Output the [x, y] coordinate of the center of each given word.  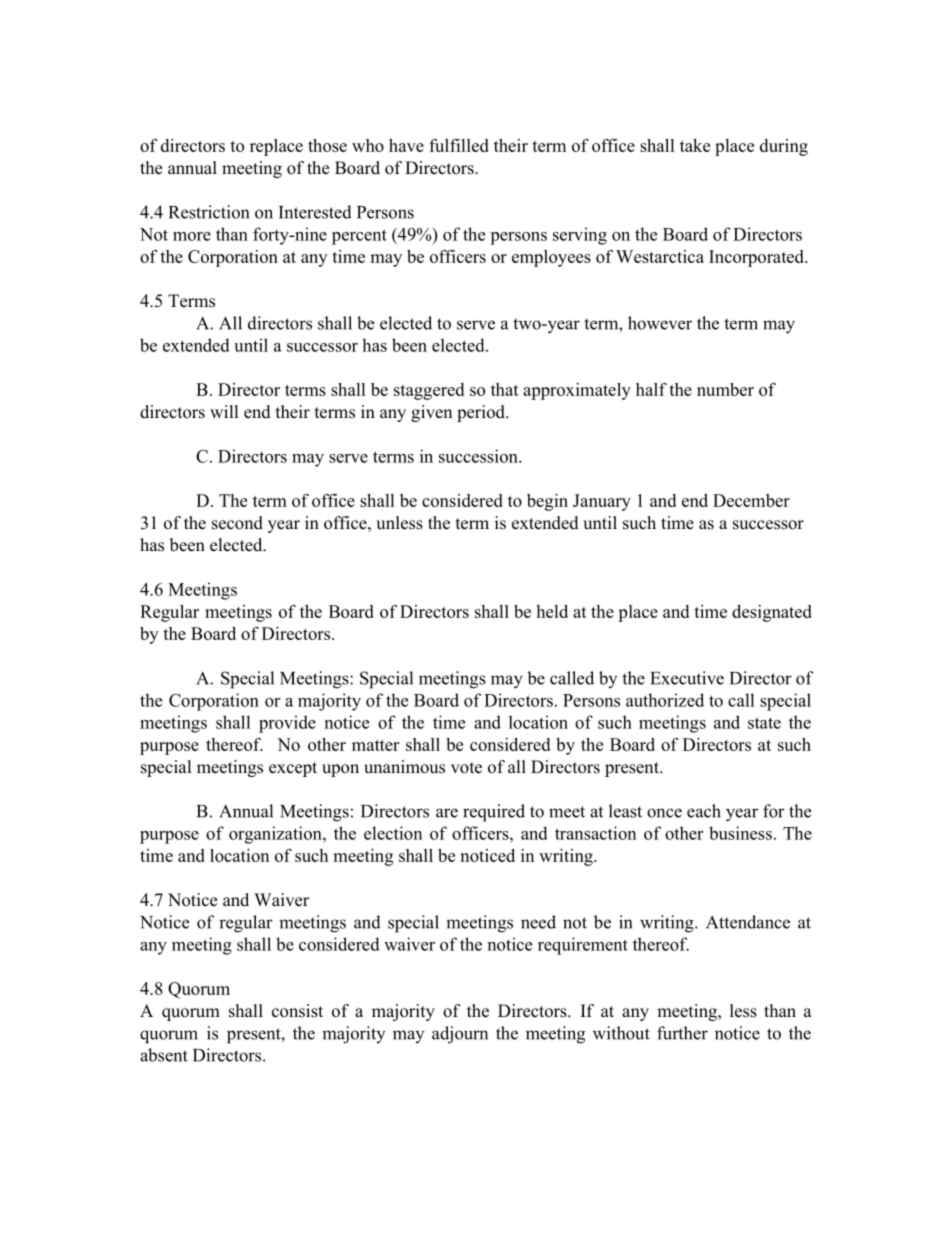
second [237, 523]
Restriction [209, 212]
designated [772, 613]
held [552, 611]
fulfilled [459, 145]
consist [297, 1011]
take [695, 145]
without [621, 1033]
